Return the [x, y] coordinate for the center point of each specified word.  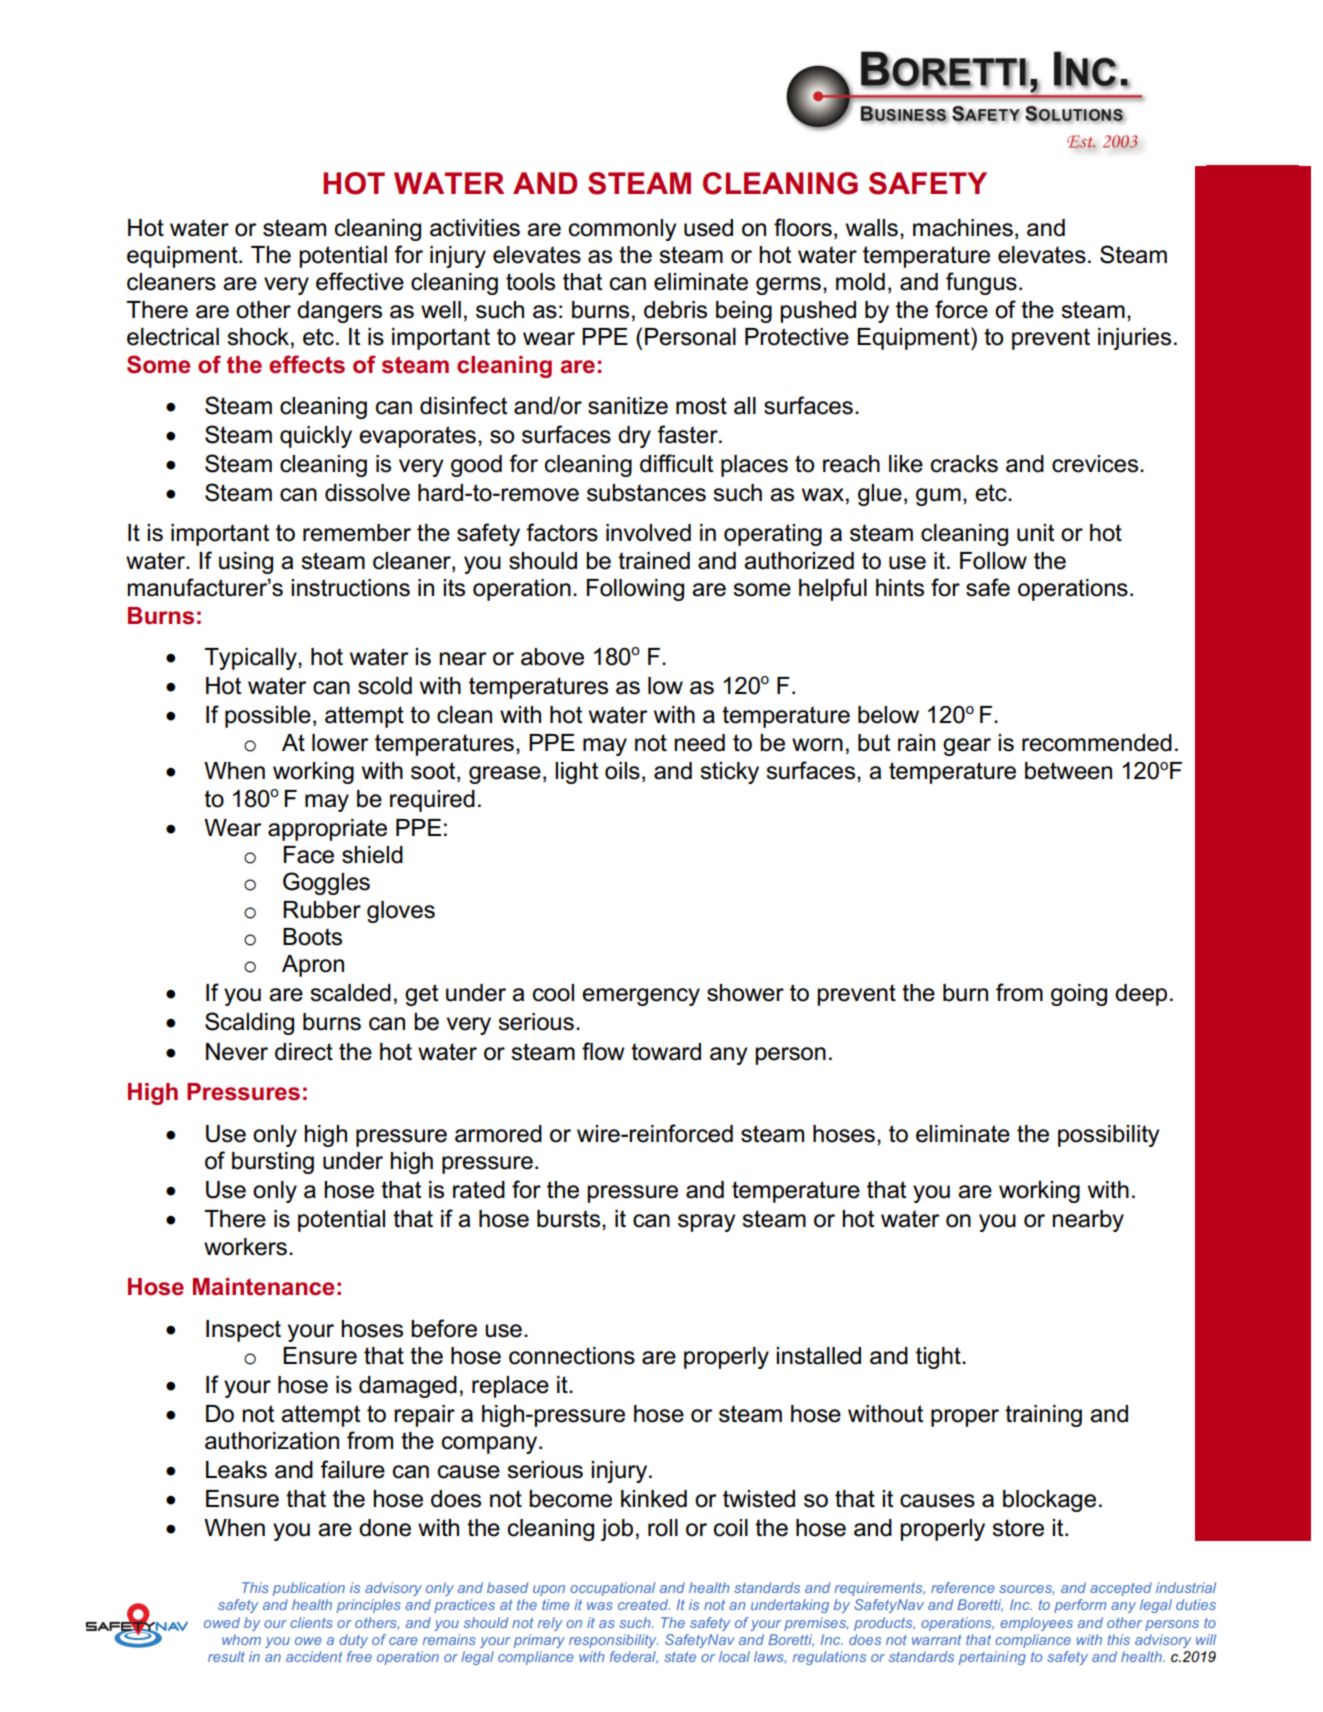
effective [360, 281]
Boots [312, 937]
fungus [981, 283]
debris [675, 310]
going [1079, 995]
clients [311, 1622]
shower [745, 993]
